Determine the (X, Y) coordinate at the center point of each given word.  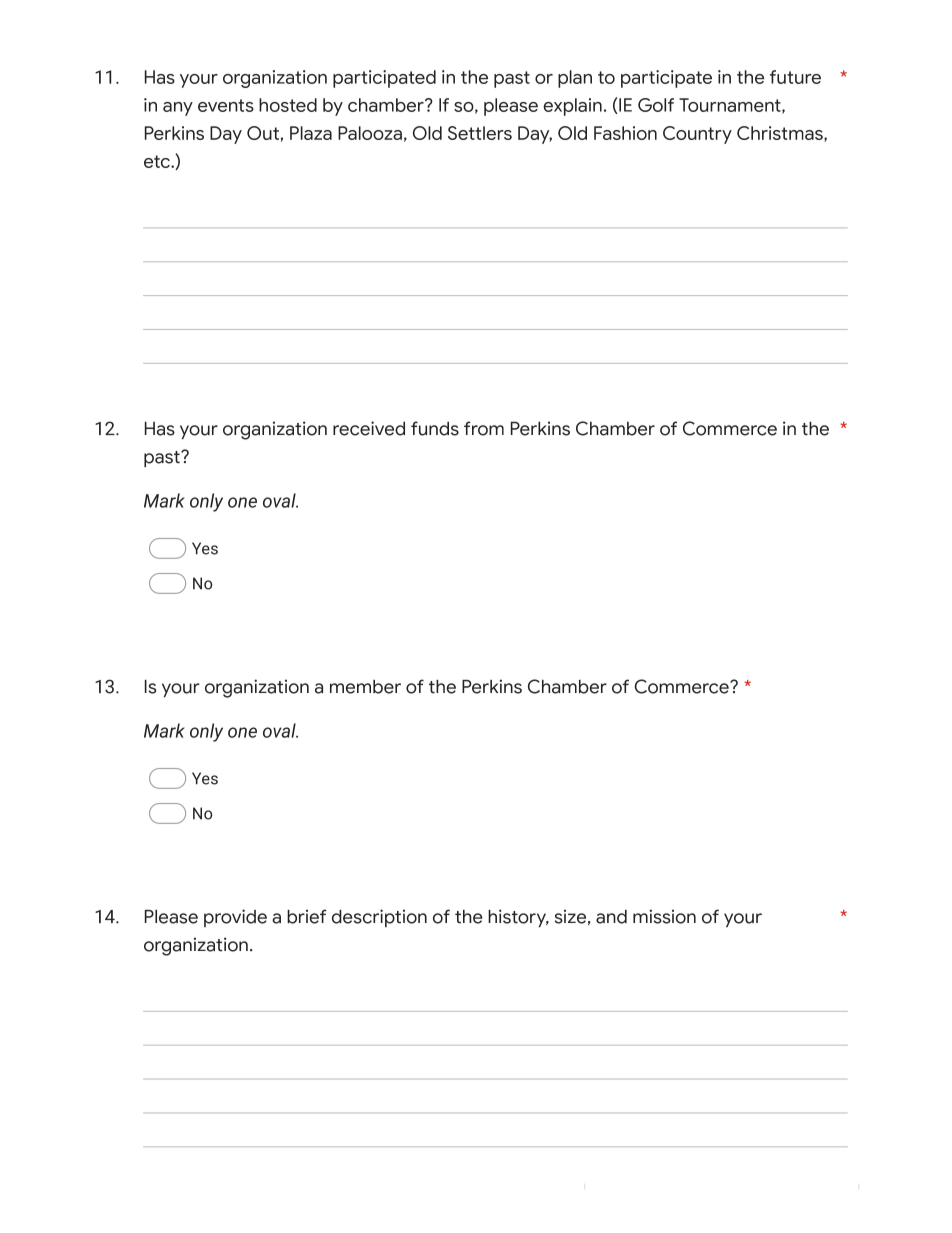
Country (697, 135)
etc (158, 161)
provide (235, 918)
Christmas (781, 134)
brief (307, 916)
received (369, 428)
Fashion (625, 133)
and (611, 917)
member (365, 687)
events (226, 105)
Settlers (480, 133)
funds (435, 428)
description (379, 918)
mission (664, 916)
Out (263, 133)
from (484, 428)
